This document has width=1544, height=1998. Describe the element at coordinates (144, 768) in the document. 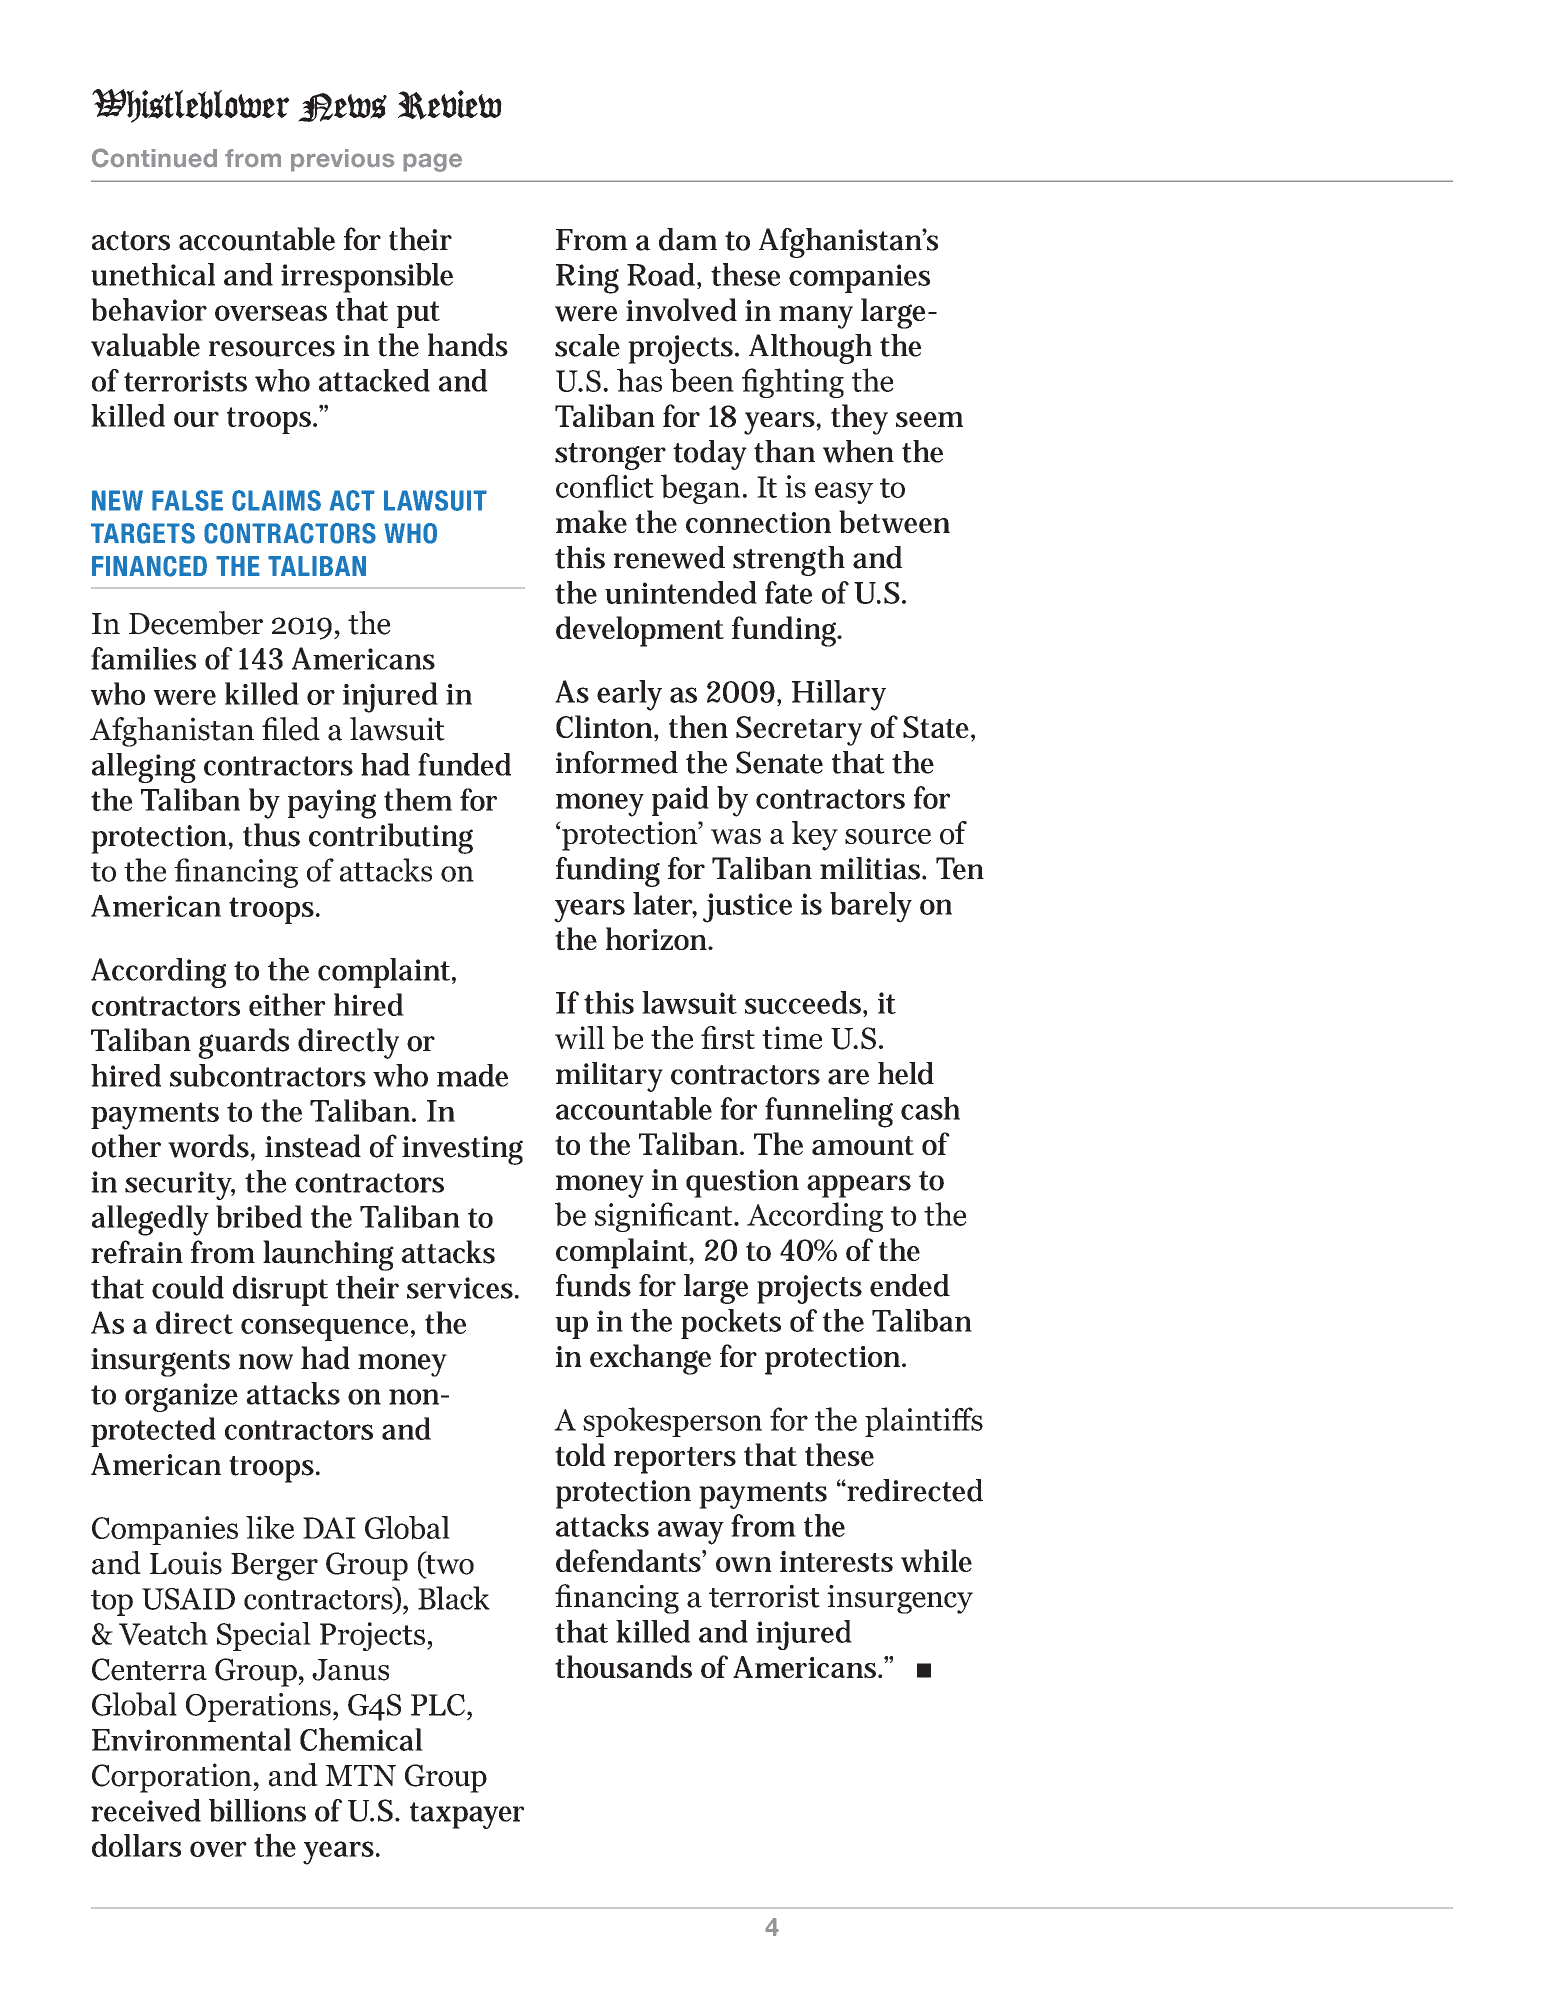

I see `alleging` at that location.
